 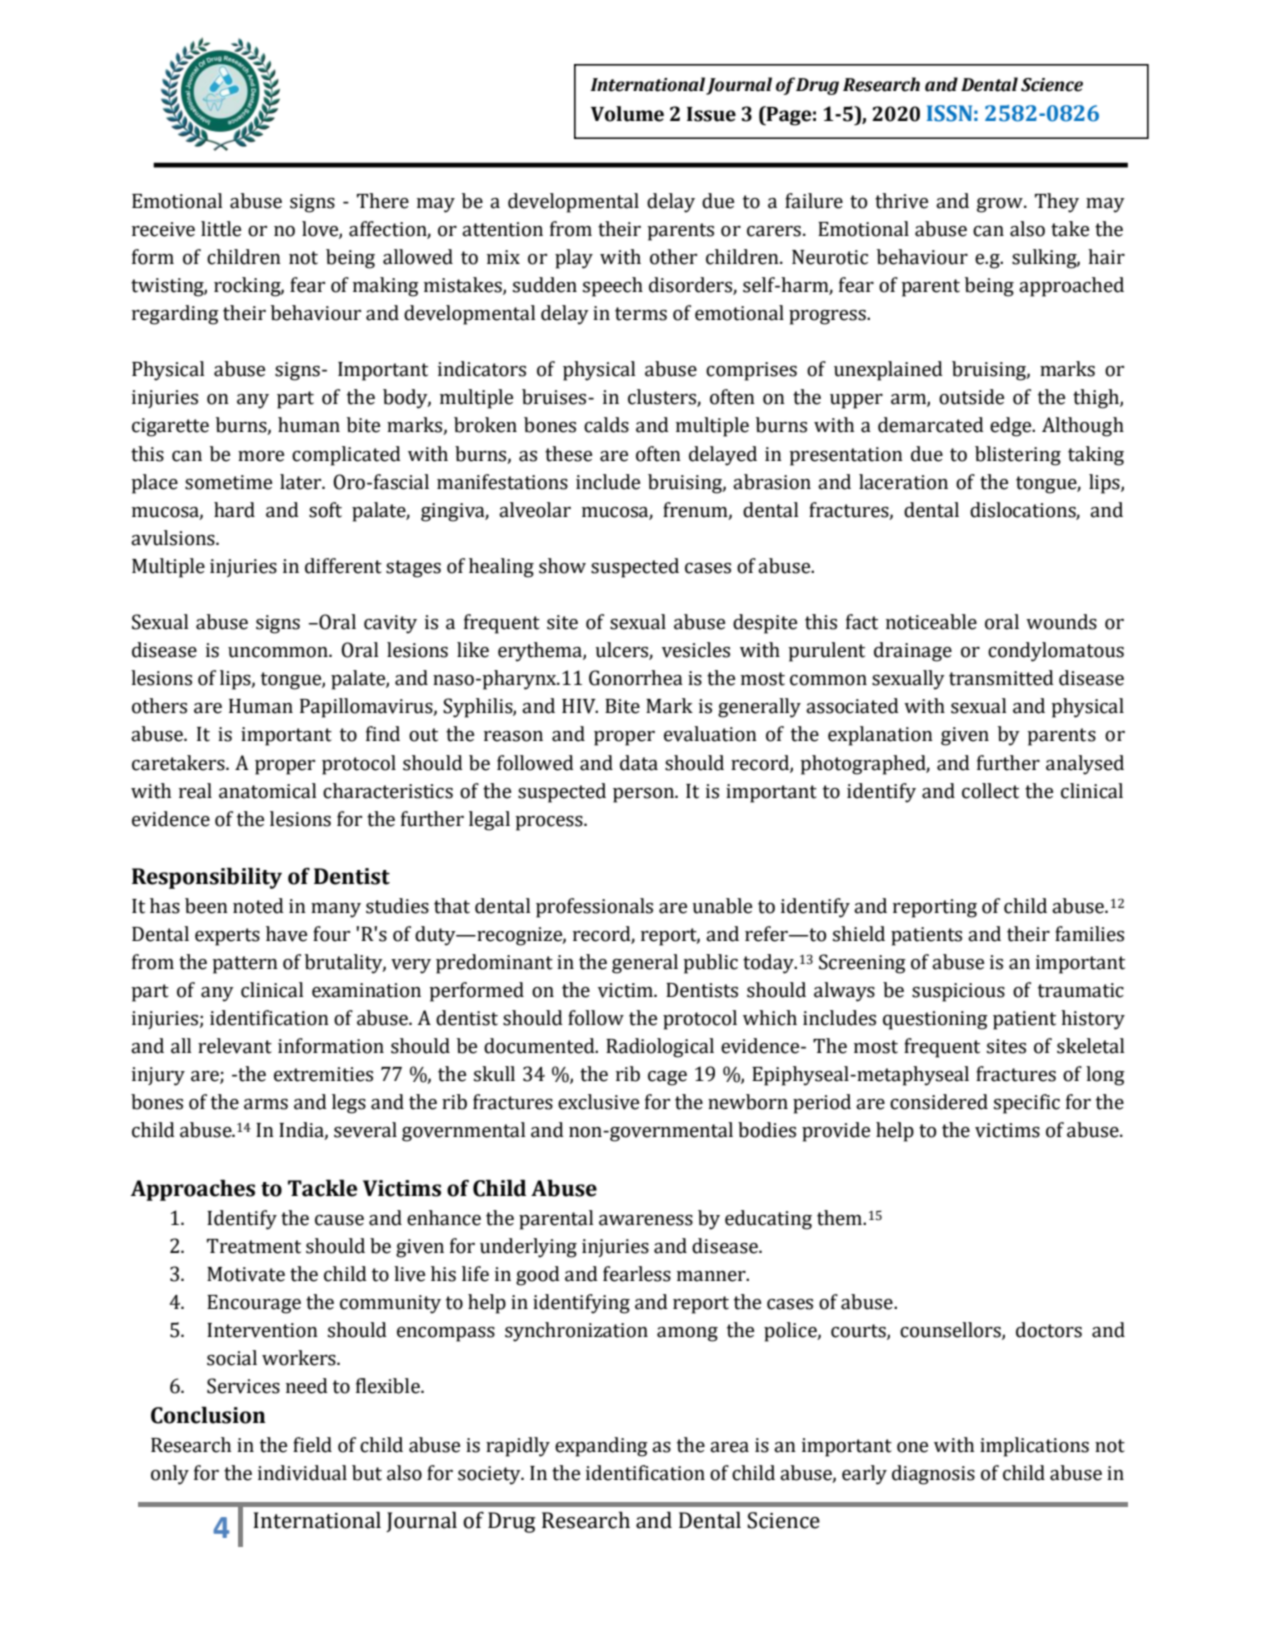 What do you see at coordinates (627, 114) in the screenshot?
I see `Volume` at bounding box center [627, 114].
